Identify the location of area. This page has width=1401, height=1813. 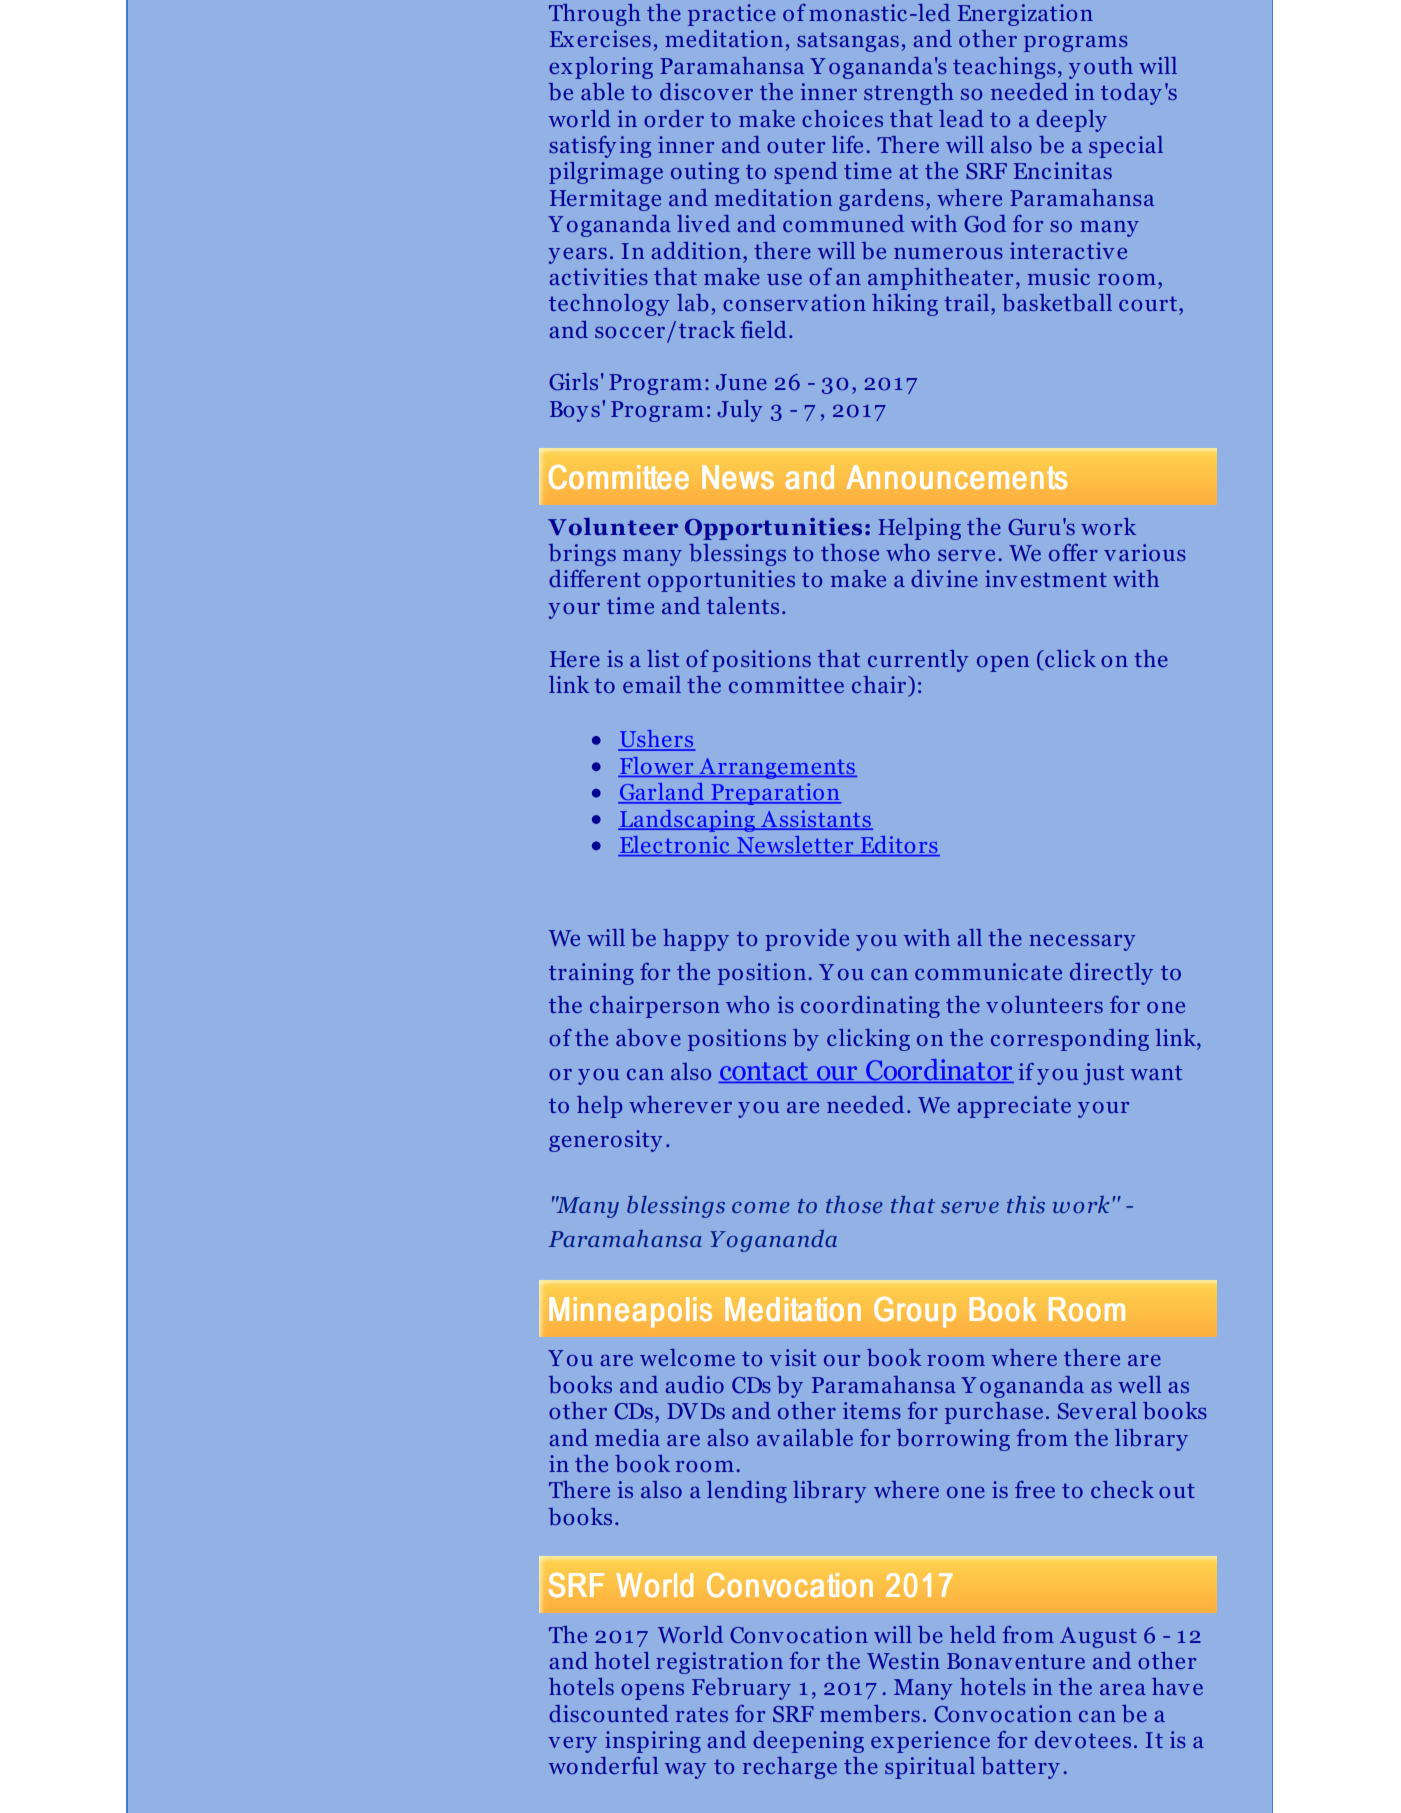
(1123, 1689).
